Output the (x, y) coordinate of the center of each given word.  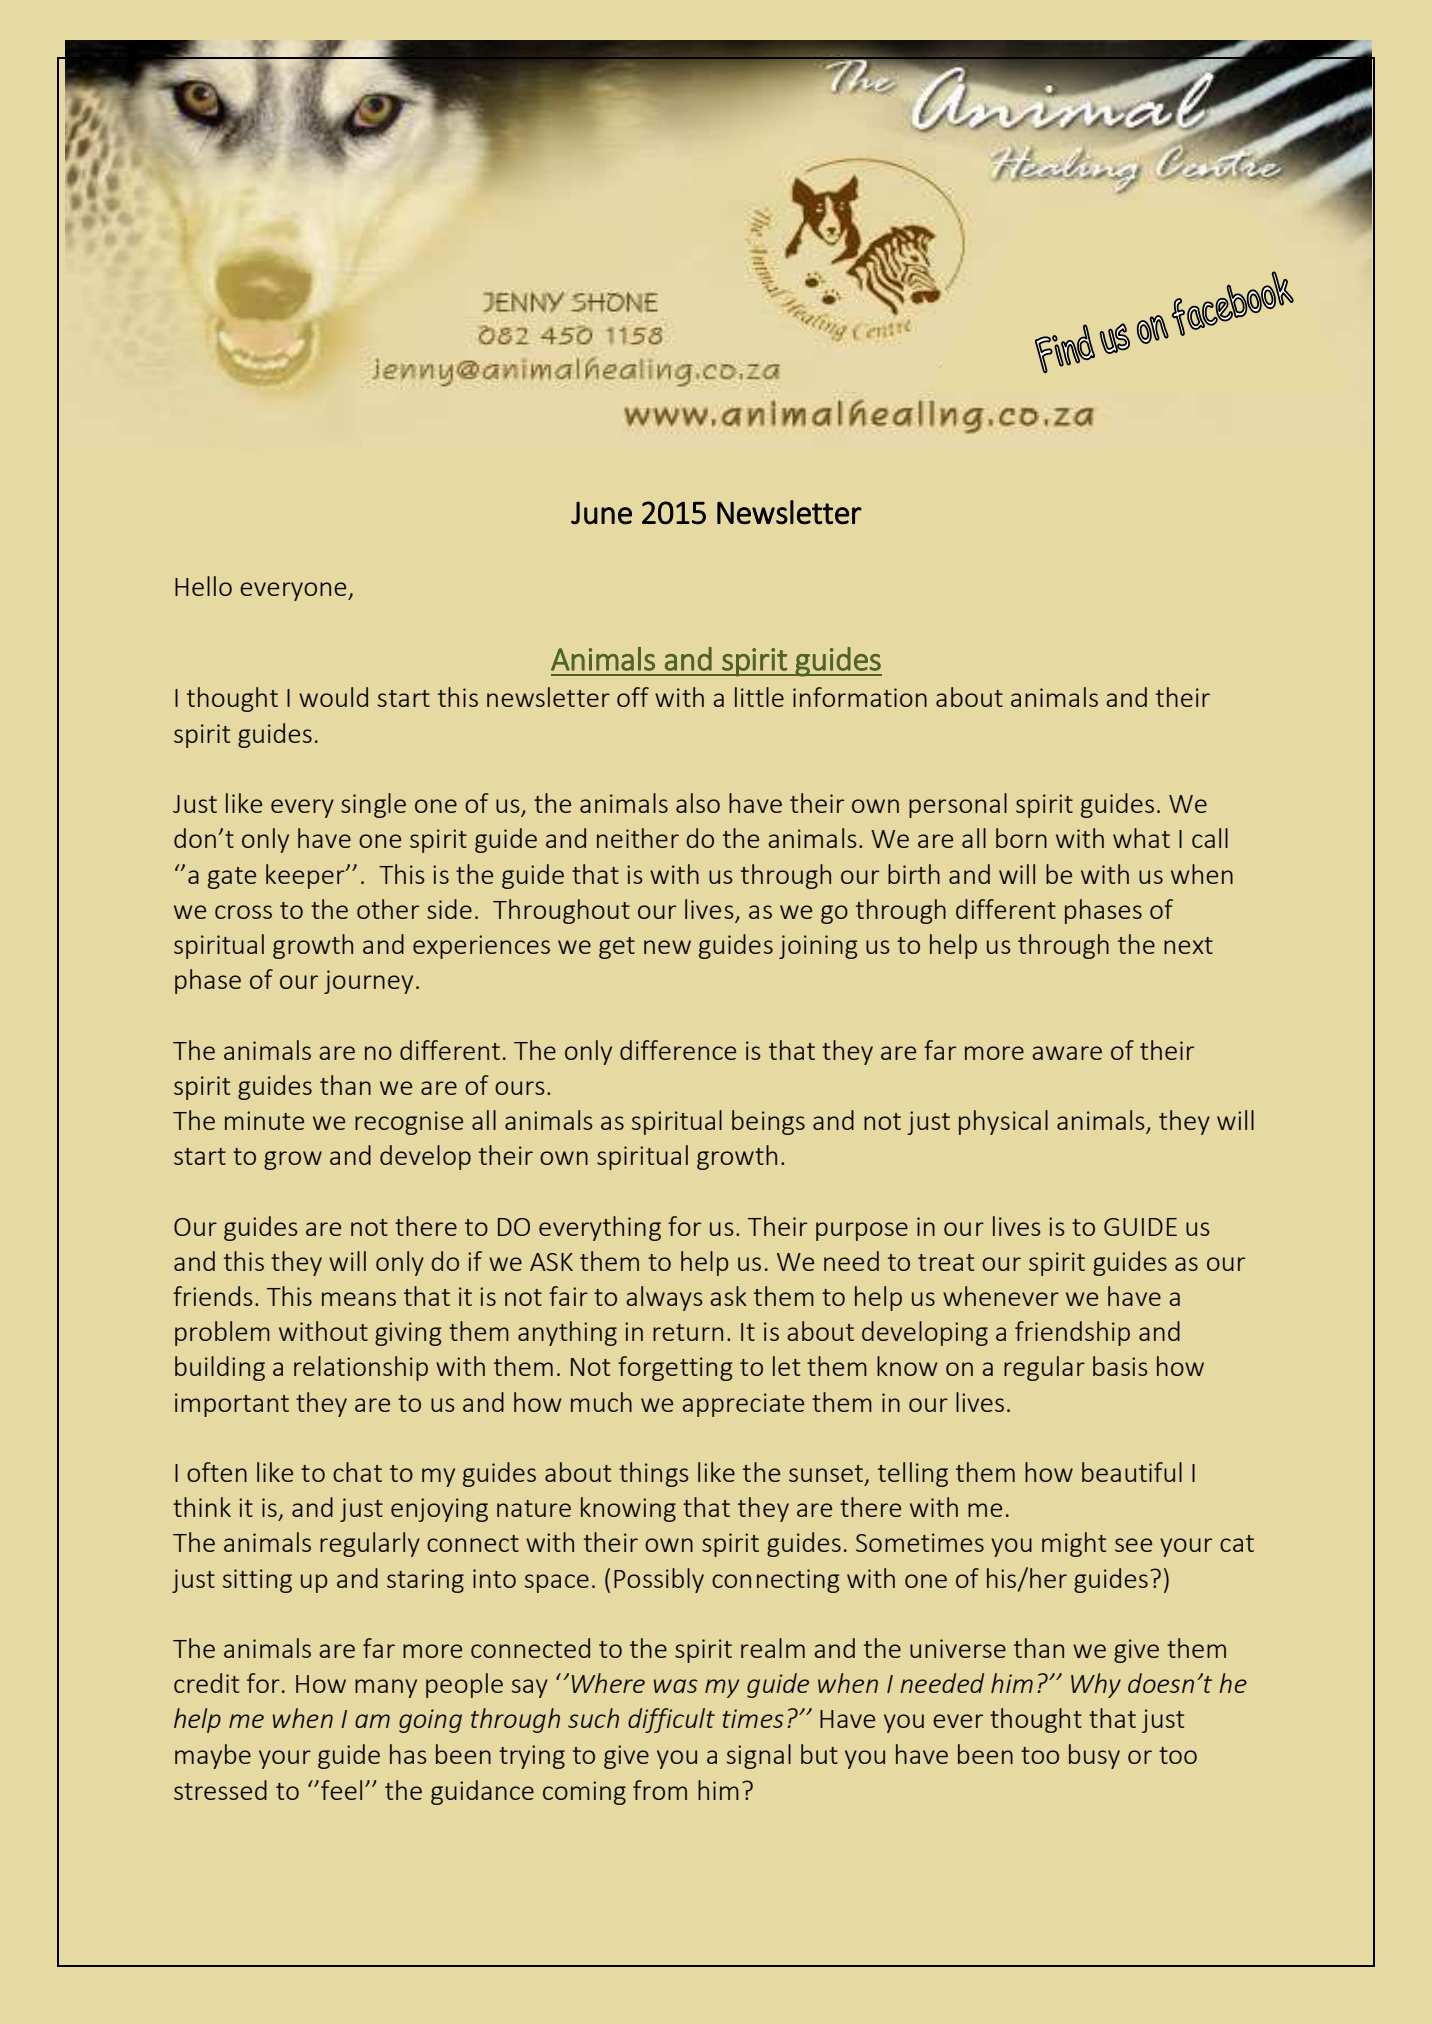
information (860, 697)
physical (1003, 1122)
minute (264, 1120)
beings (768, 1122)
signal (759, 1756)
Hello (203, 586)
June (601, 513)
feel (341, 1790)
